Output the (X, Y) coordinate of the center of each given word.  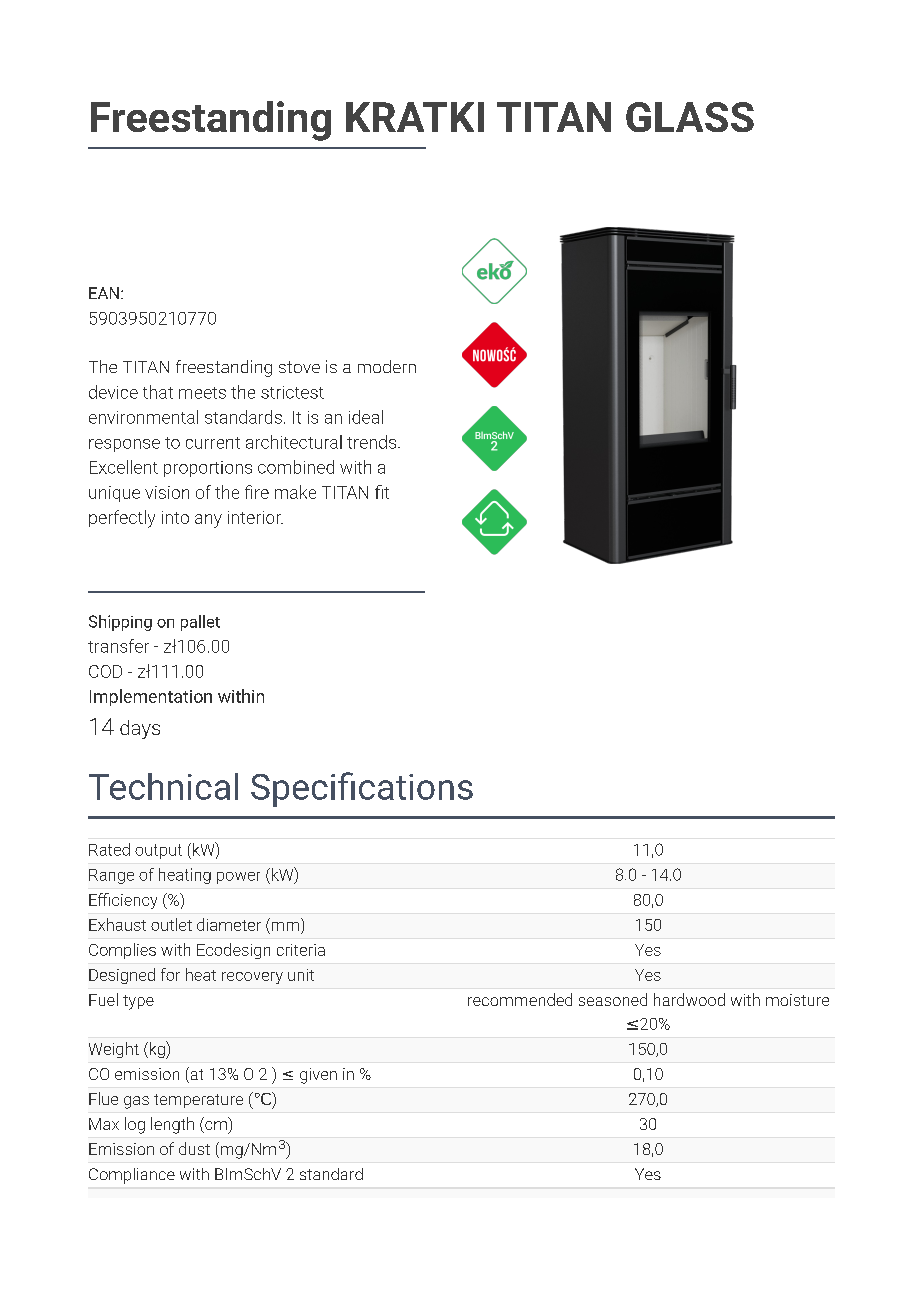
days (140, 729)
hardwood (689, 999)
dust (194, 1148)
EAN (104, 293)
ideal (366, 417)
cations (416, 787)
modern (387, 366)
